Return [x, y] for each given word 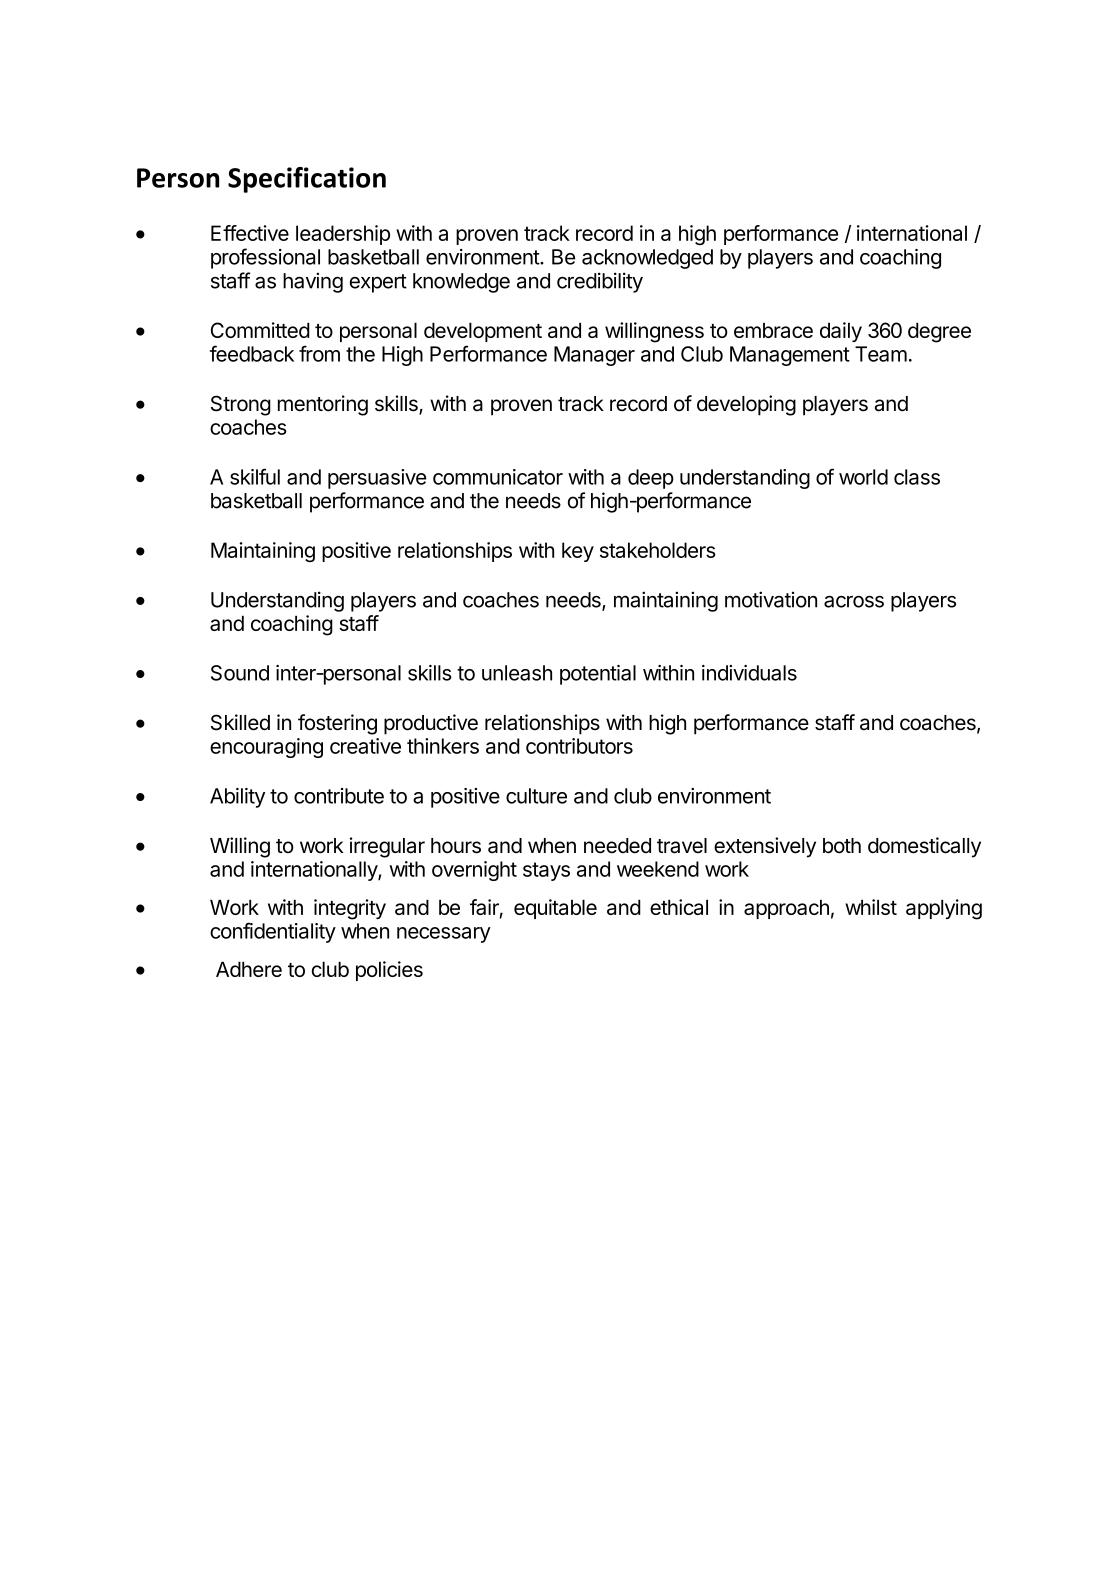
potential [598, 675]
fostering [337, 724]
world [863, 477]
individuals [749, 673]
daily [841, 332]
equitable [555, 909]
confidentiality [273, 932]
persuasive [377, 479]
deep [651, 479]
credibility [600, 282]
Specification [307, 180]
